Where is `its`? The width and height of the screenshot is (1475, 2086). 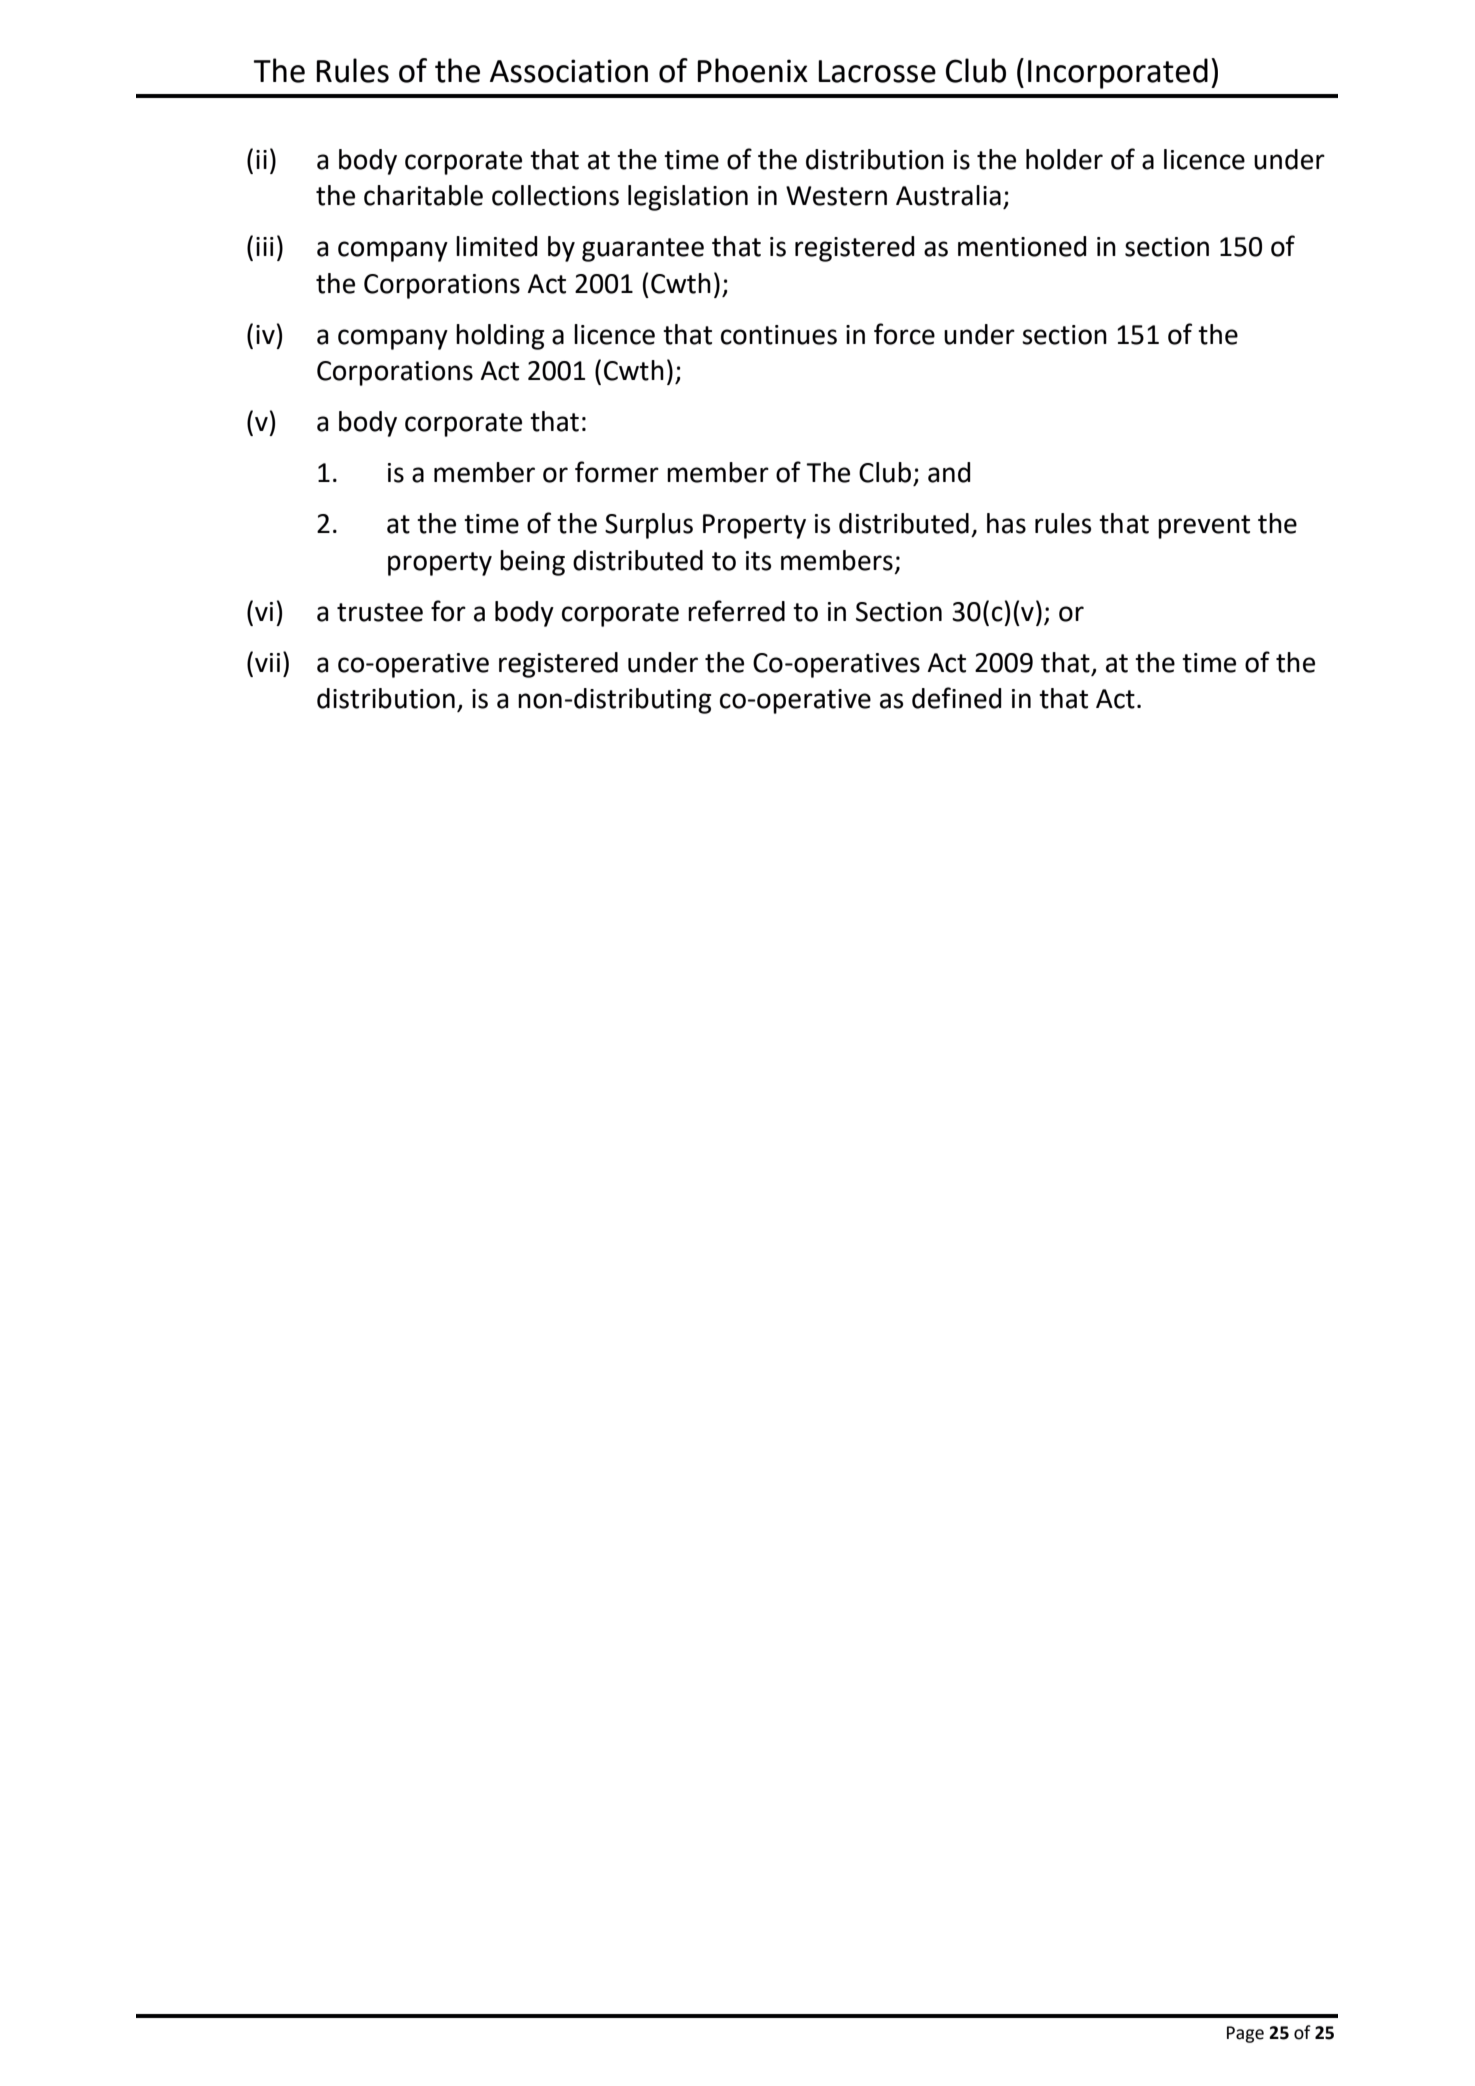 its is located at coordinates (758, 561).
